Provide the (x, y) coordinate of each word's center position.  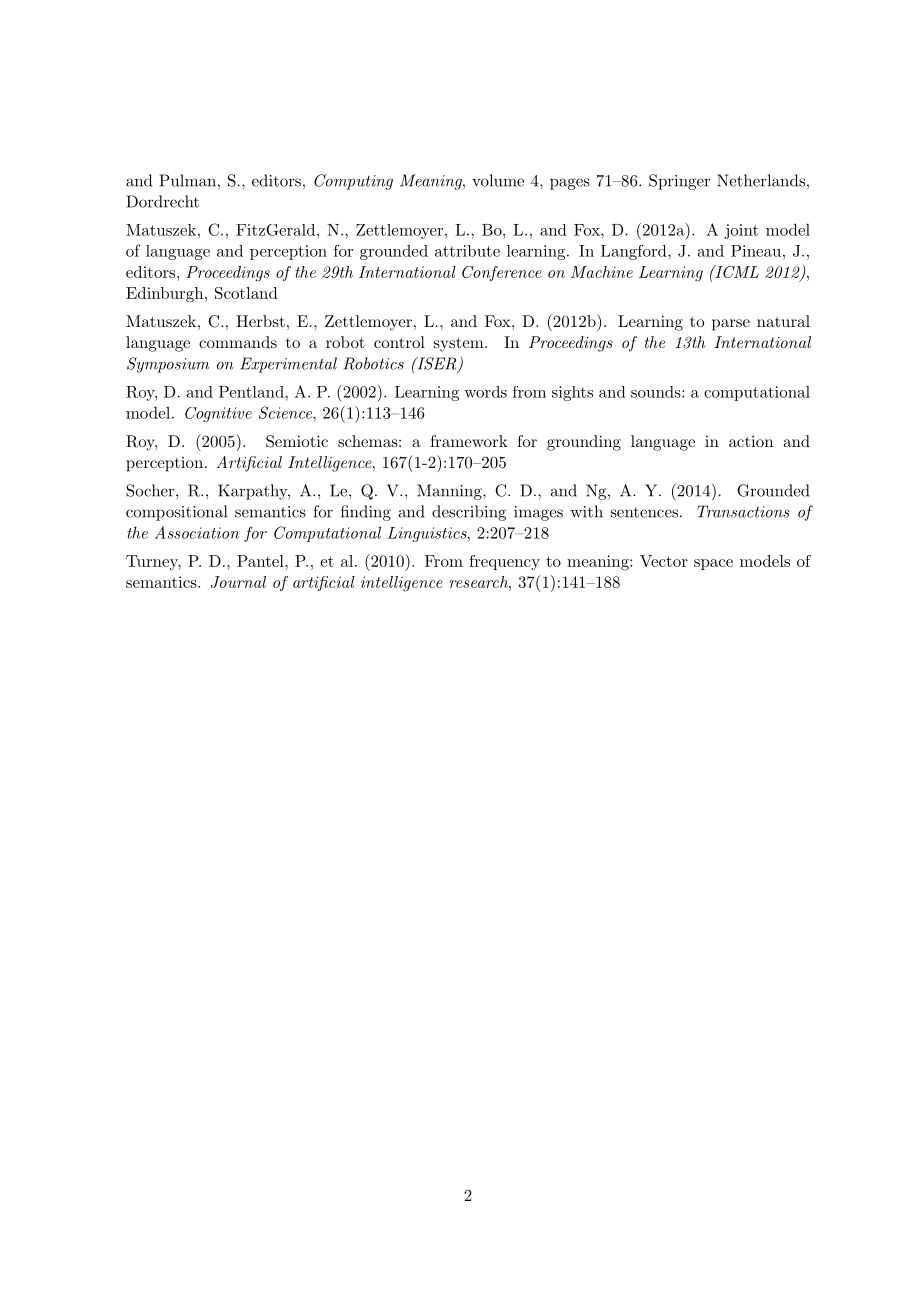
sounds (656, 392)
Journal (238, 582)
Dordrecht (162, 201)
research (479, 582)
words (485, 392)
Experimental (288, 365)
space (713, 564)
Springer (679, 182)
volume (498, 180)
